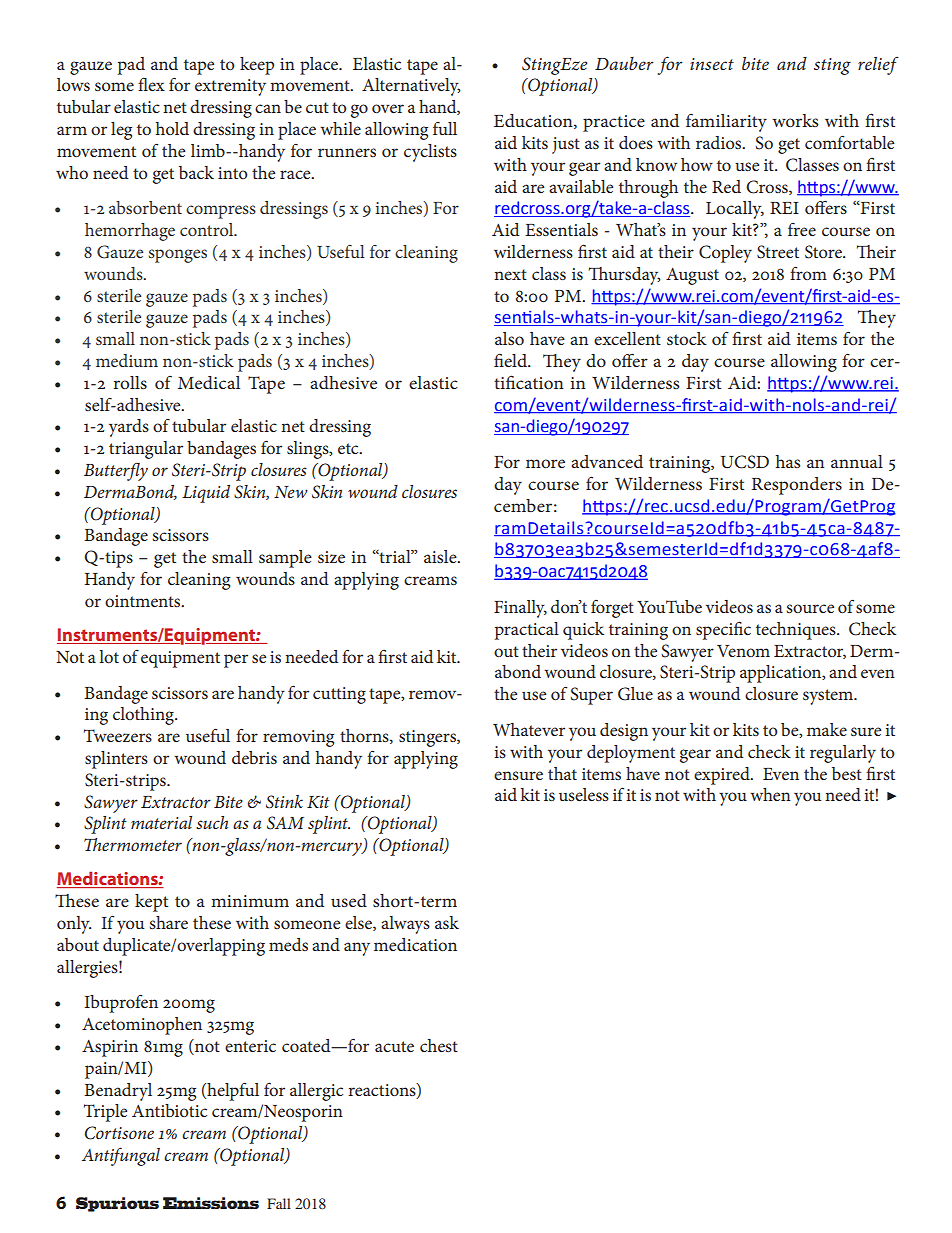  I want to click on Antifungal, so click(121, 1156).
